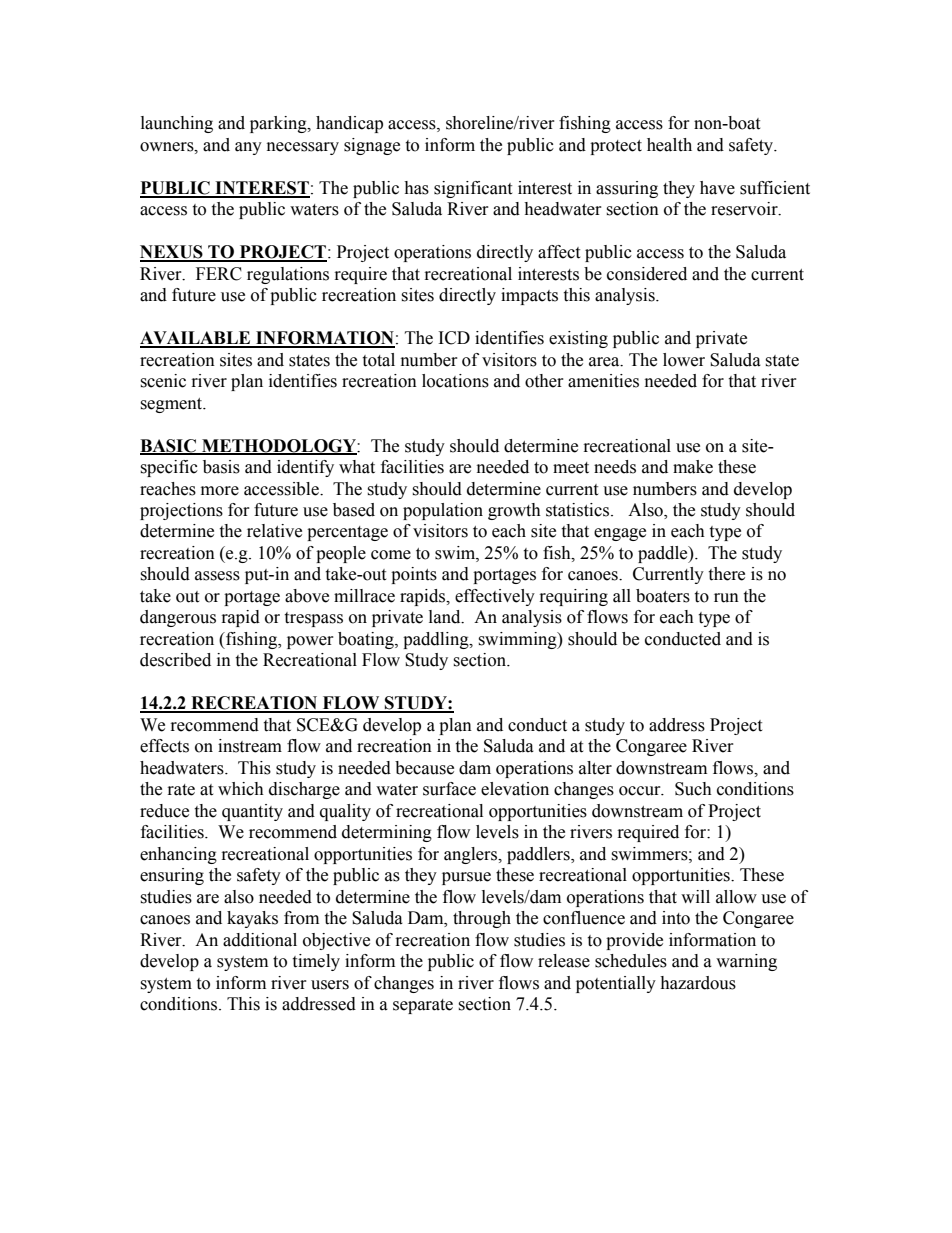 The height and width of the document is (1233, 952). What do you see at coordinates (248, 148) in the document?
I see `any` at bounding box center [248, 148].
